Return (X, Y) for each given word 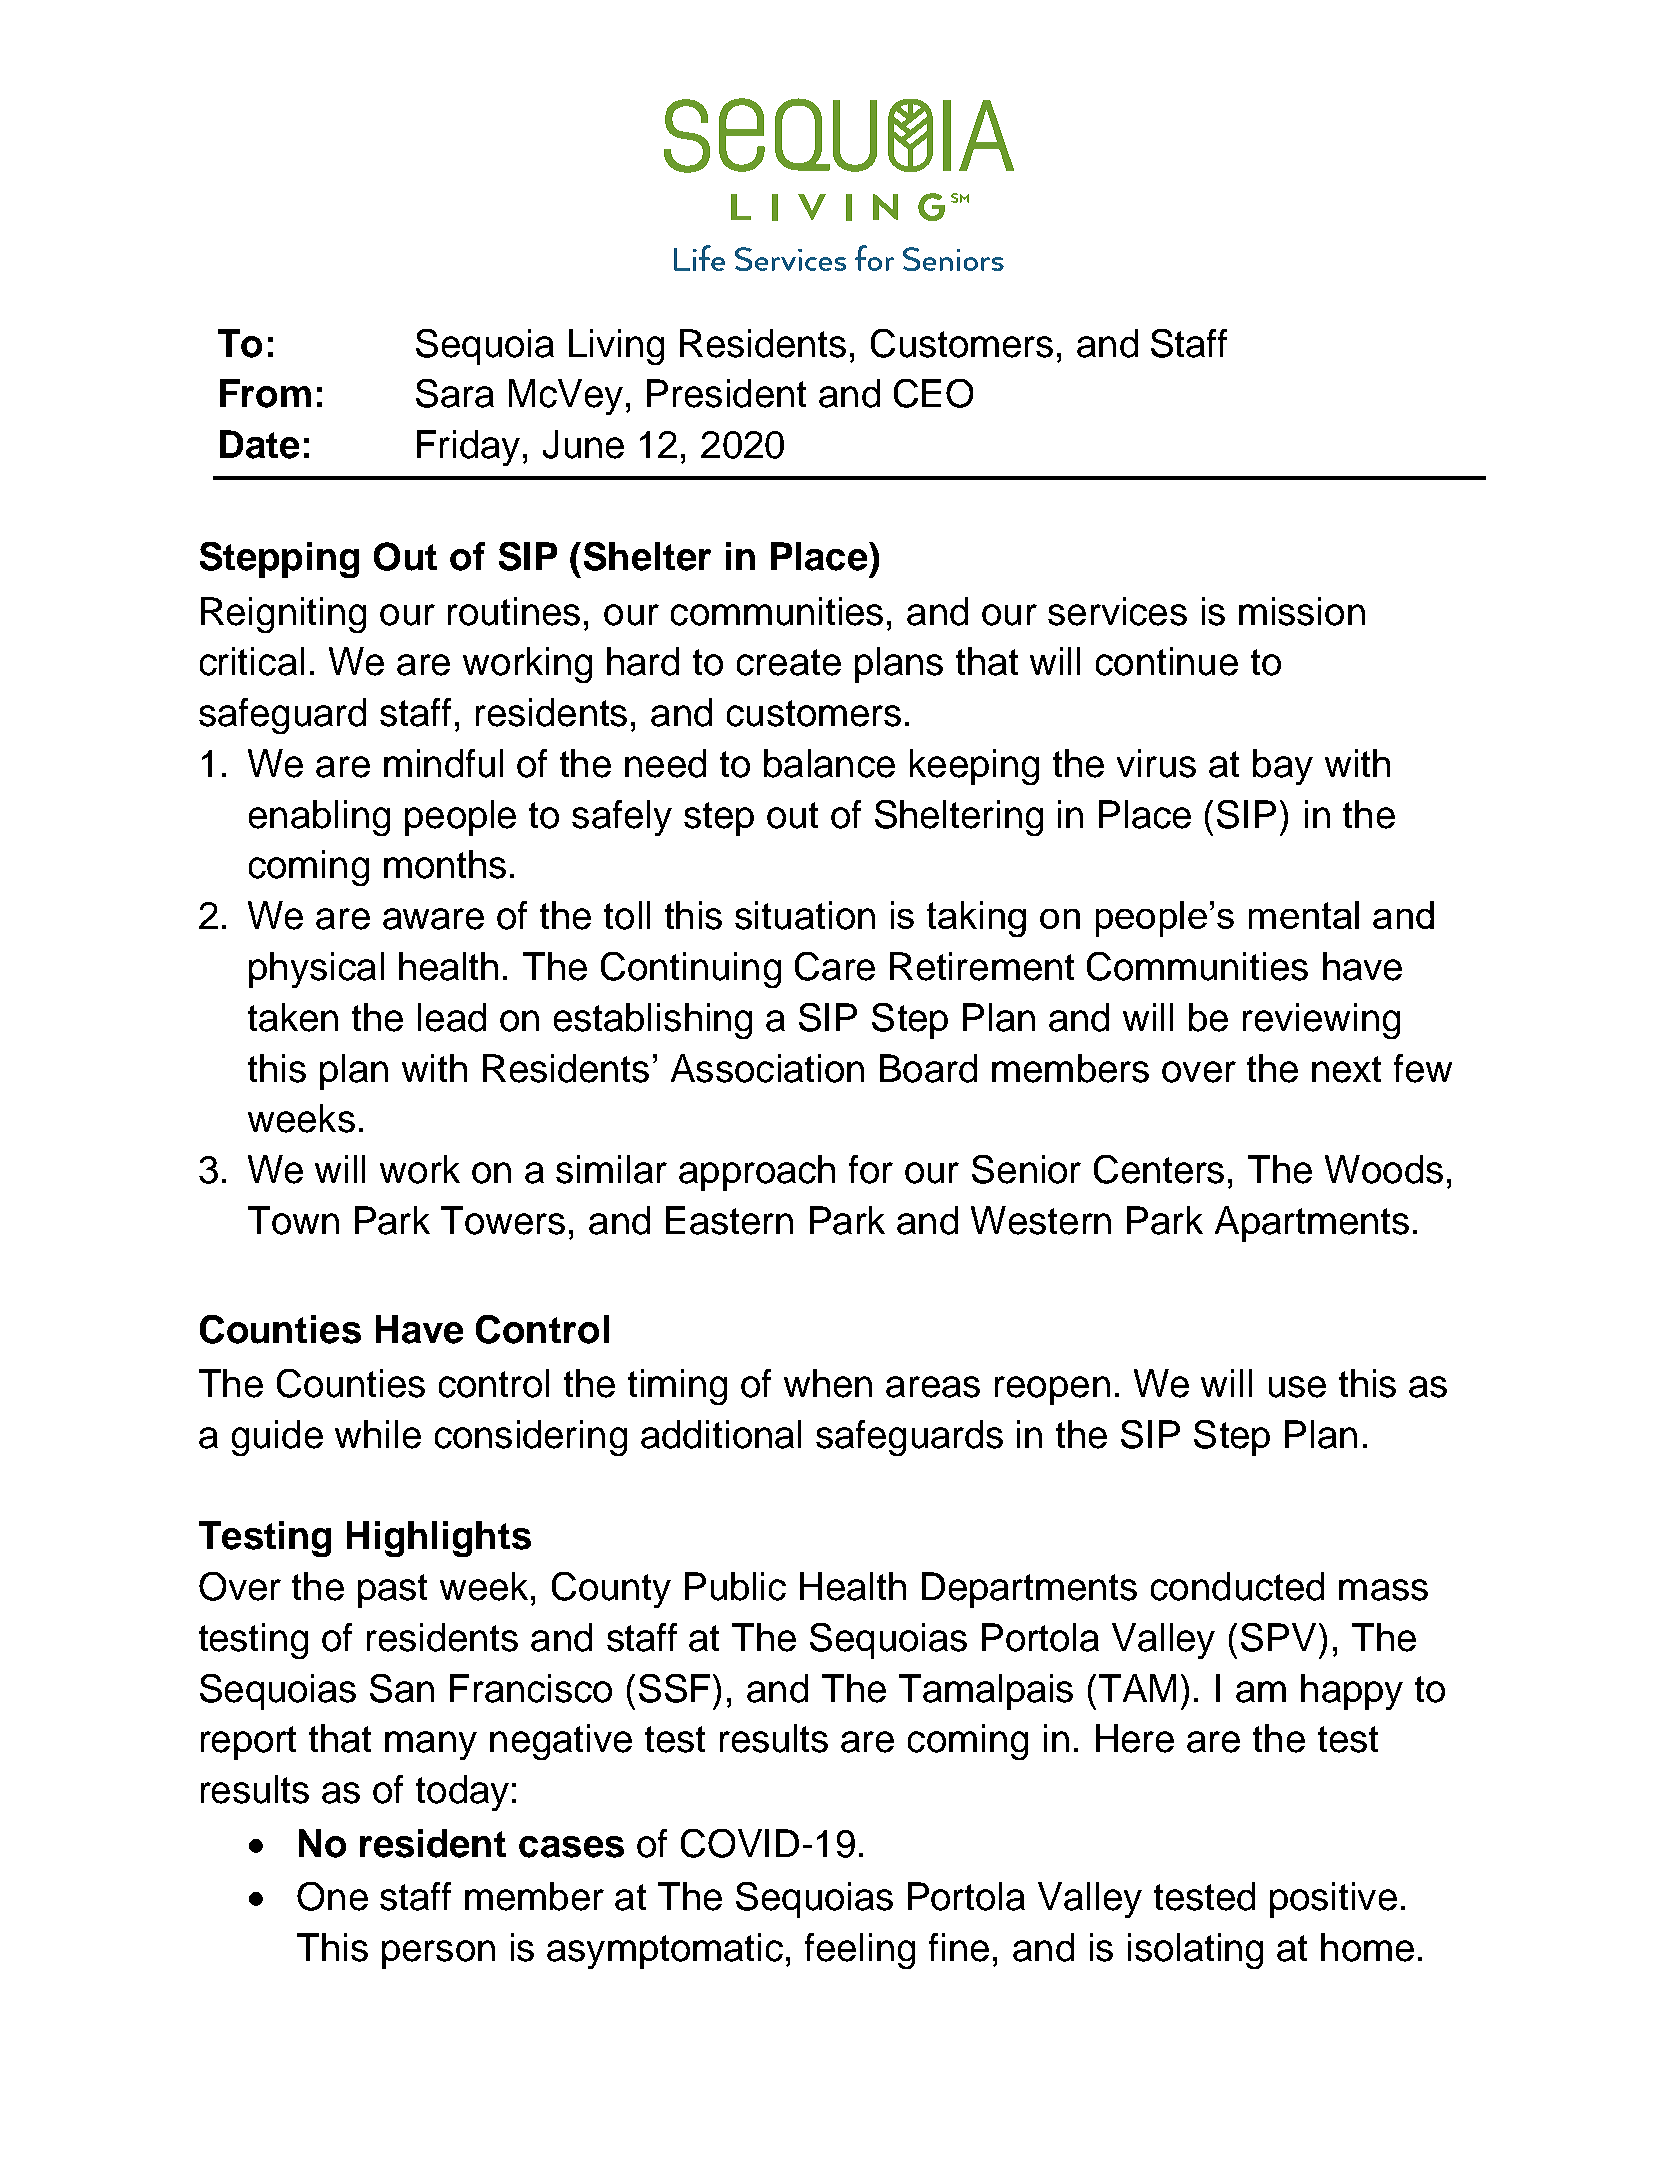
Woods (1384, 1169)
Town (293, 1220)
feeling (860, 1951)
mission (1302, 611)
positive (1333, 1900)
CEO (933, 393)
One (332, 1896)
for (871, 1169)
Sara (455, 393)
